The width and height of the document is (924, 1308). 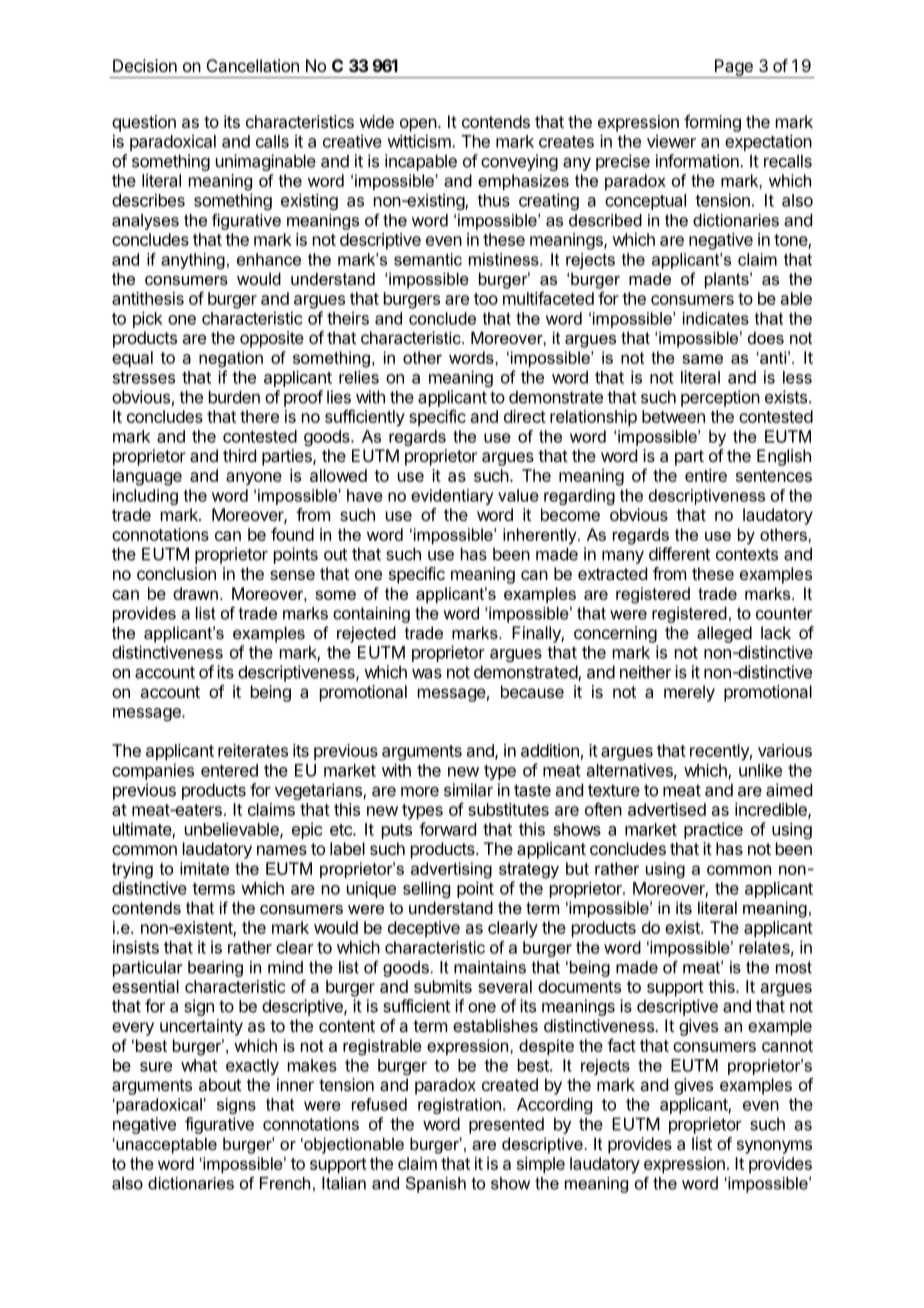 I want to click on similar, so click(x=468, y=790).
